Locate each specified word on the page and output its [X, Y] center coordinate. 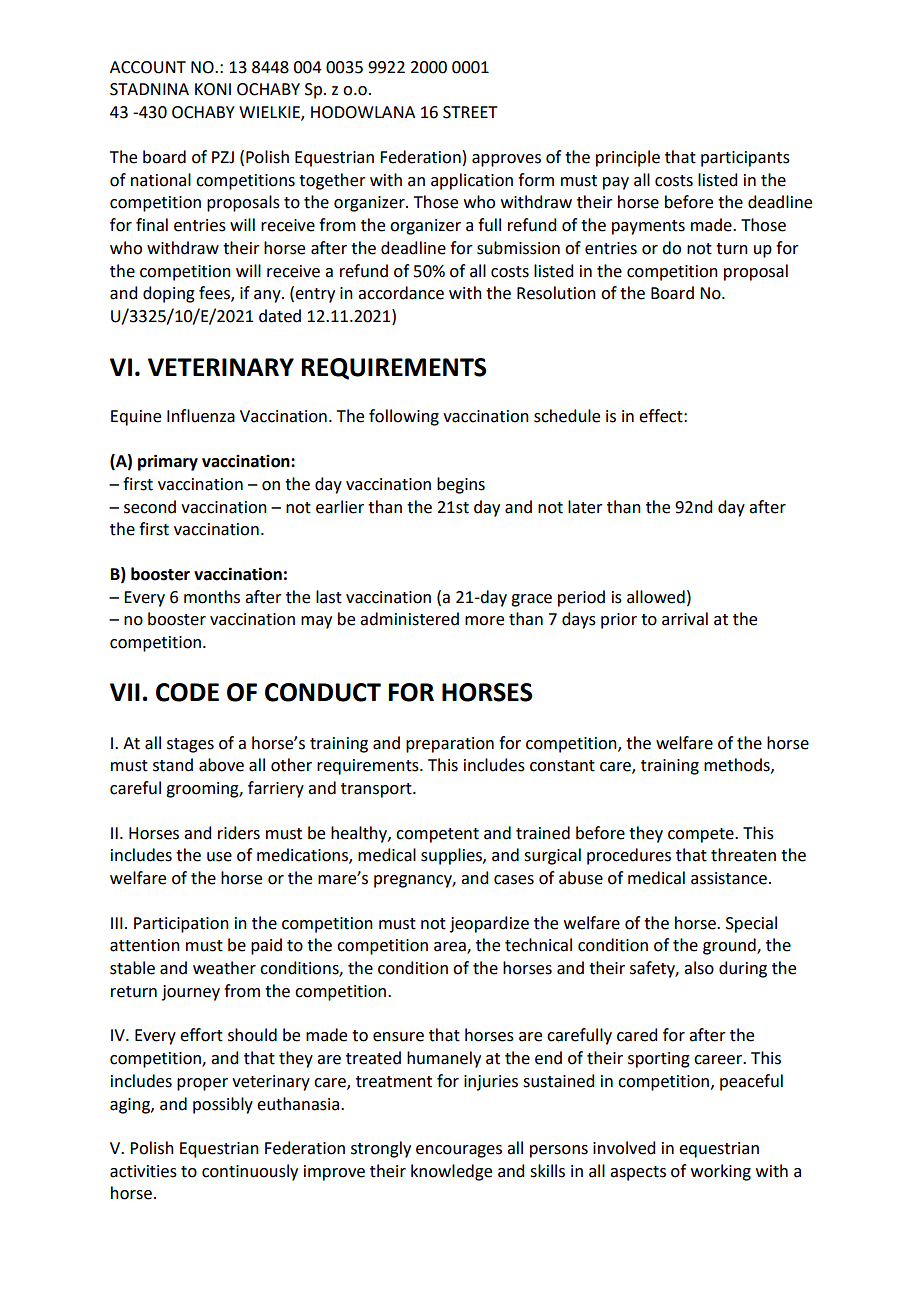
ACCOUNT [148, 67]
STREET [470, 112]
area [451, 948]
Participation [181, 925]
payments [648, 227]
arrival [685, 619]
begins [461, 485]
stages [190, 745]
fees [215, 294]
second [150, 507]
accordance [401, 293]
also [699, 968]
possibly [223, 1105]
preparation [450, 745]
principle [628, 158]
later [585, 507]
